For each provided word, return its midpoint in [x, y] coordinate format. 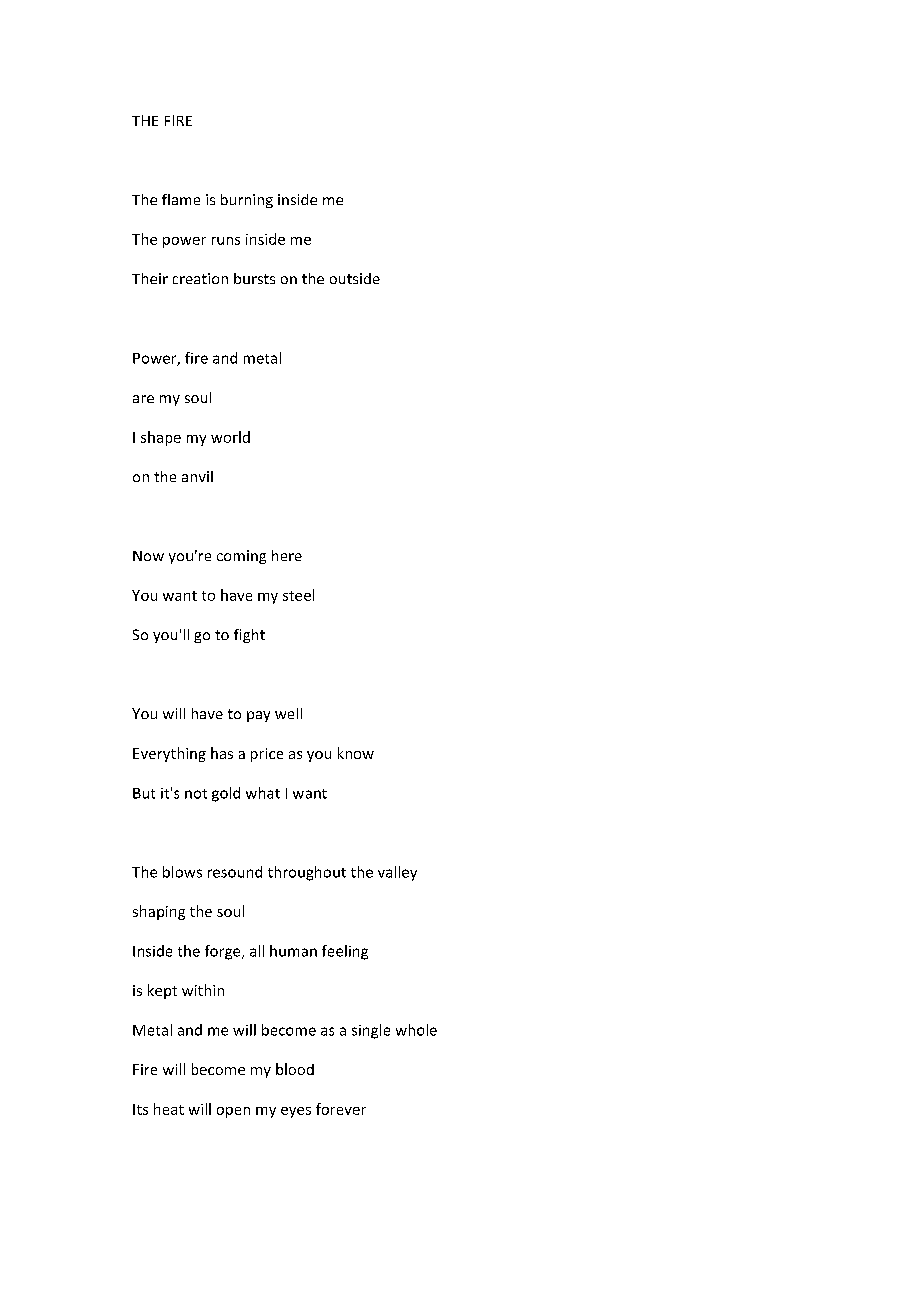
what [263, 793]
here [287, 555]
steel [298, 595]
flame [181, 199]
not [196, 794]
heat [169, 1109]
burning [247, 201]
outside [355, 278]
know [356, 753]
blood [295, 1069]
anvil [197, 476]
